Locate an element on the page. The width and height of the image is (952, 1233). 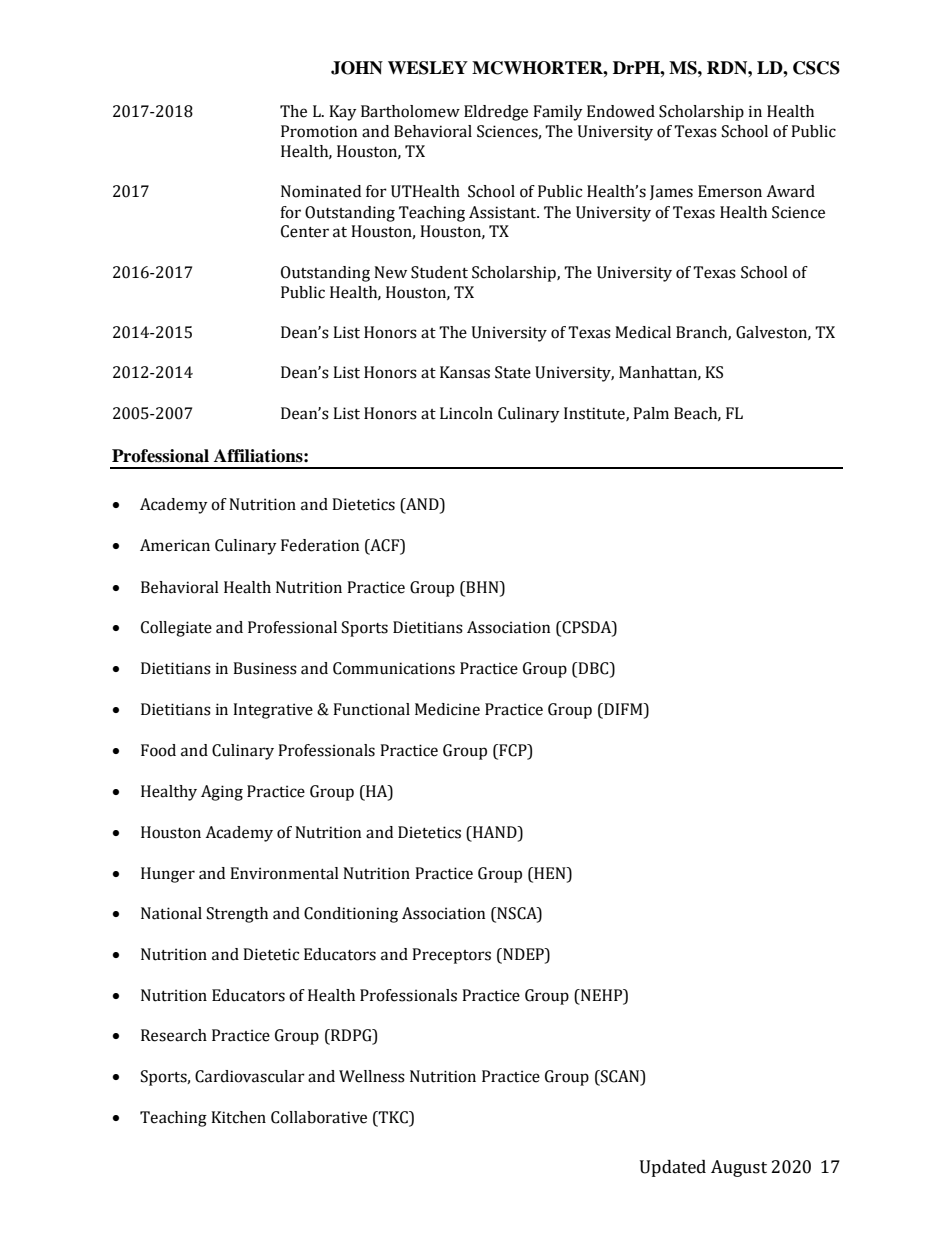
HAND is located at coordinates (495, 832).
